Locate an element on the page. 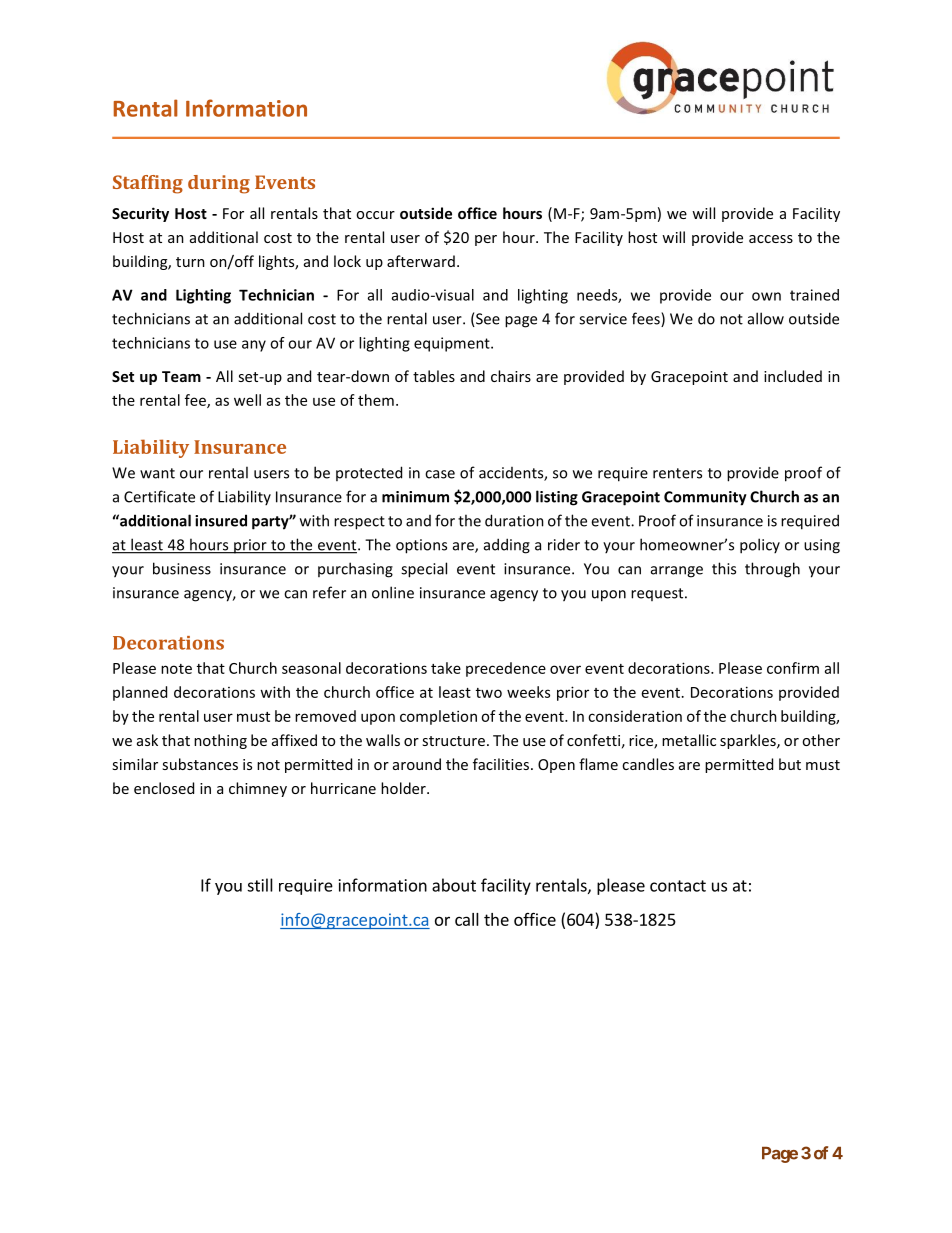 The width and height of the page is (952, 1233). adding is located at coordinates (507, 546).
